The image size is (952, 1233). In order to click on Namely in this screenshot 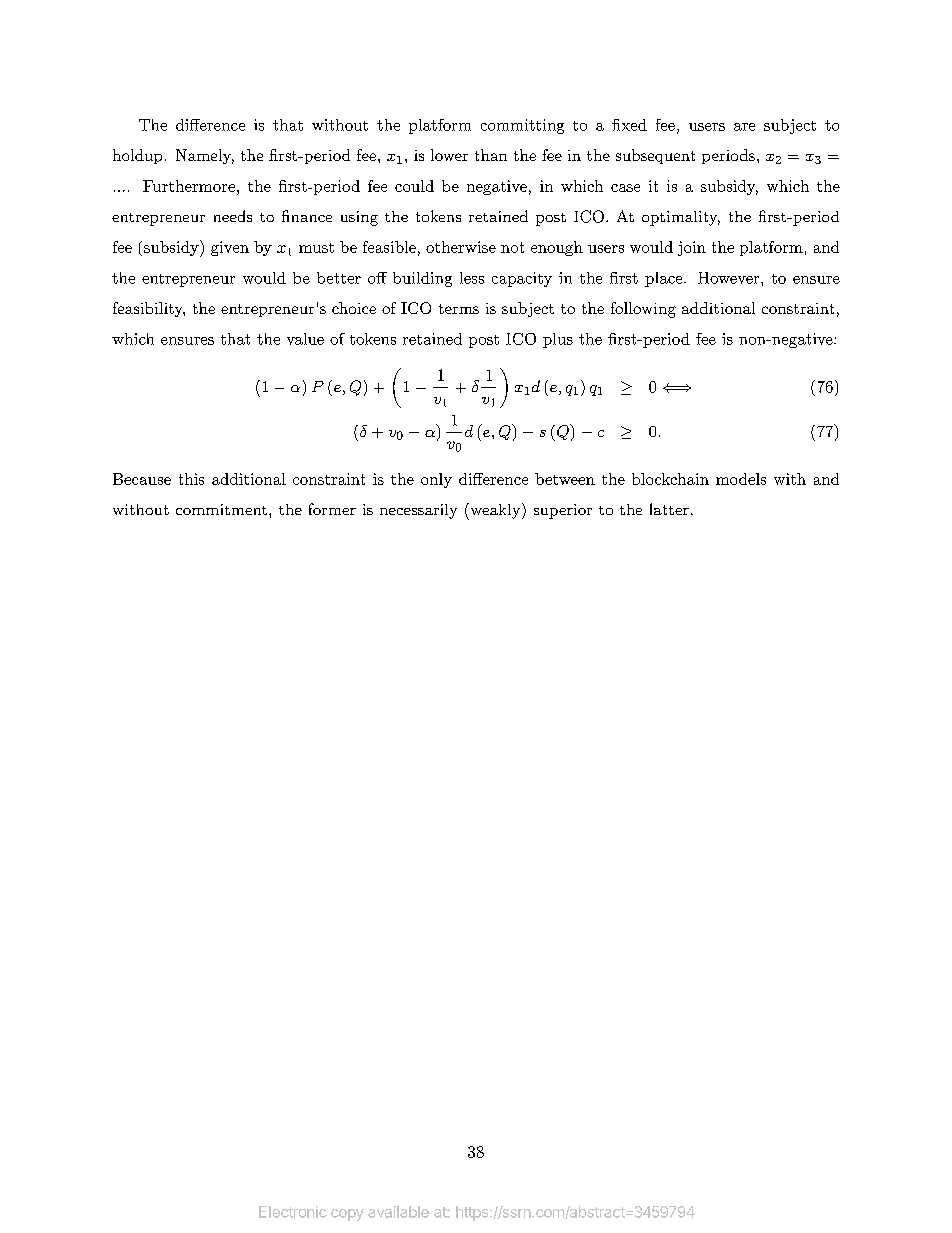, I will do `click(205, 156)`.
